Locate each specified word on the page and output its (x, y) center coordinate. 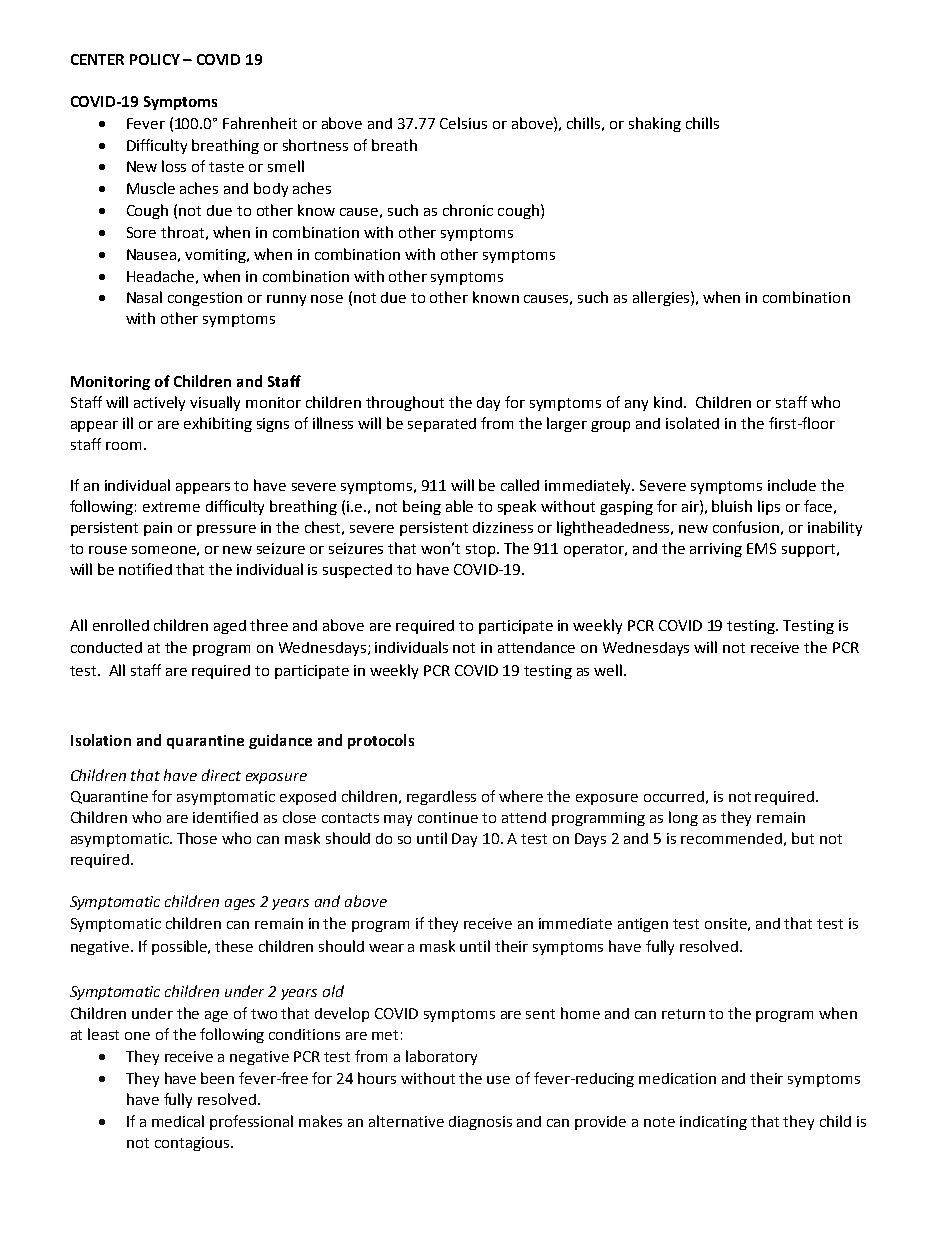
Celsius (463, 123)
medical (178, 1121)
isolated (692, 423)
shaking (655, 124)
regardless (441, 797)
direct (221, 775)
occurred (674, 796)
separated (442, 425)
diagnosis (480, 1123)
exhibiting (218, 424)
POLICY (155, 59)
